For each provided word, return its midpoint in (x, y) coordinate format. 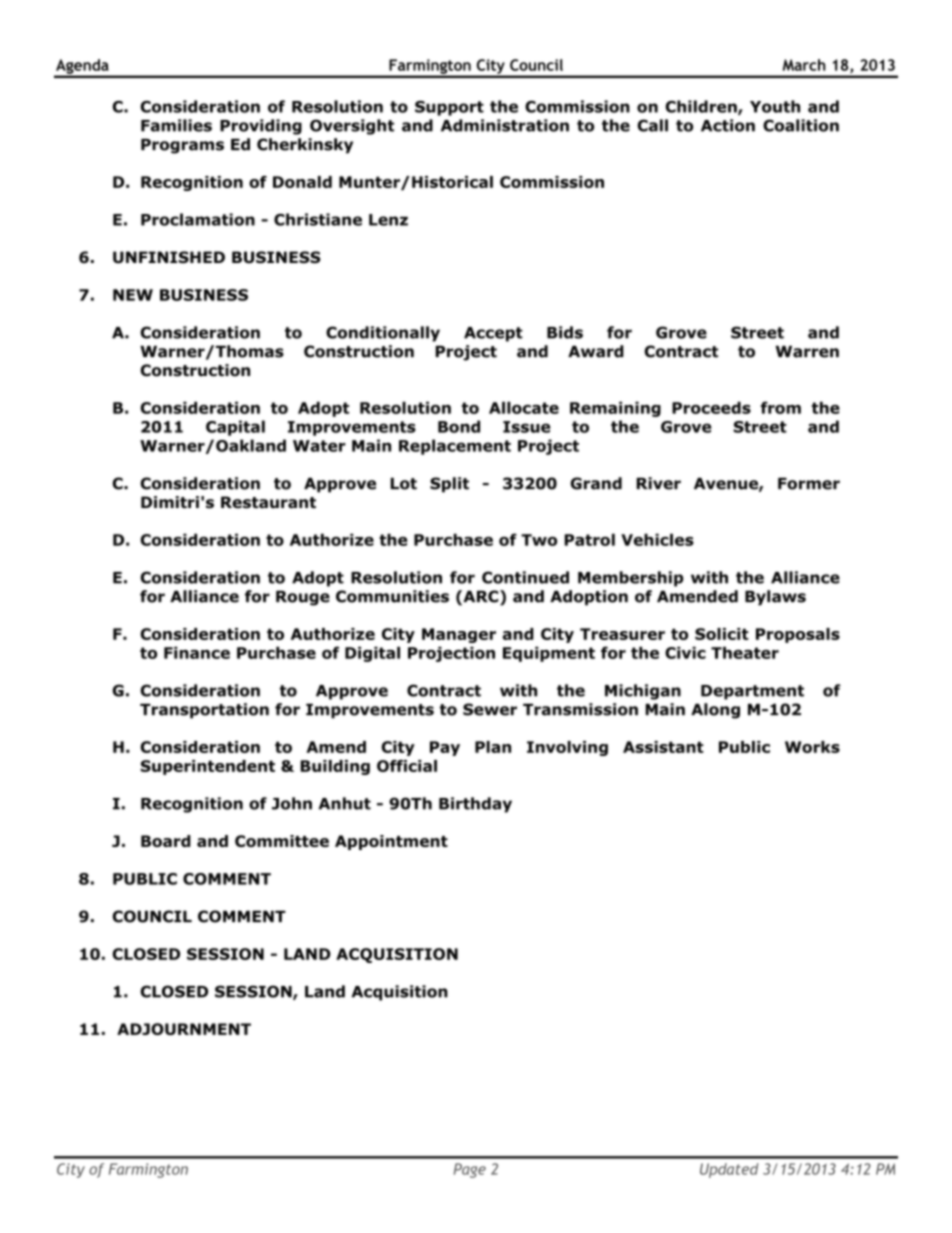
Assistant (663, 747)
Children (702, 107)
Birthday (475, 805)
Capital (235, 428)
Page (470, 1170)
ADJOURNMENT (184, 1029)
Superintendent (208, 767)
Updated (729, 1170)
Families (176, 125)
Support (449, 108)
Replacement (455, 447)
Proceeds (711, 407)
